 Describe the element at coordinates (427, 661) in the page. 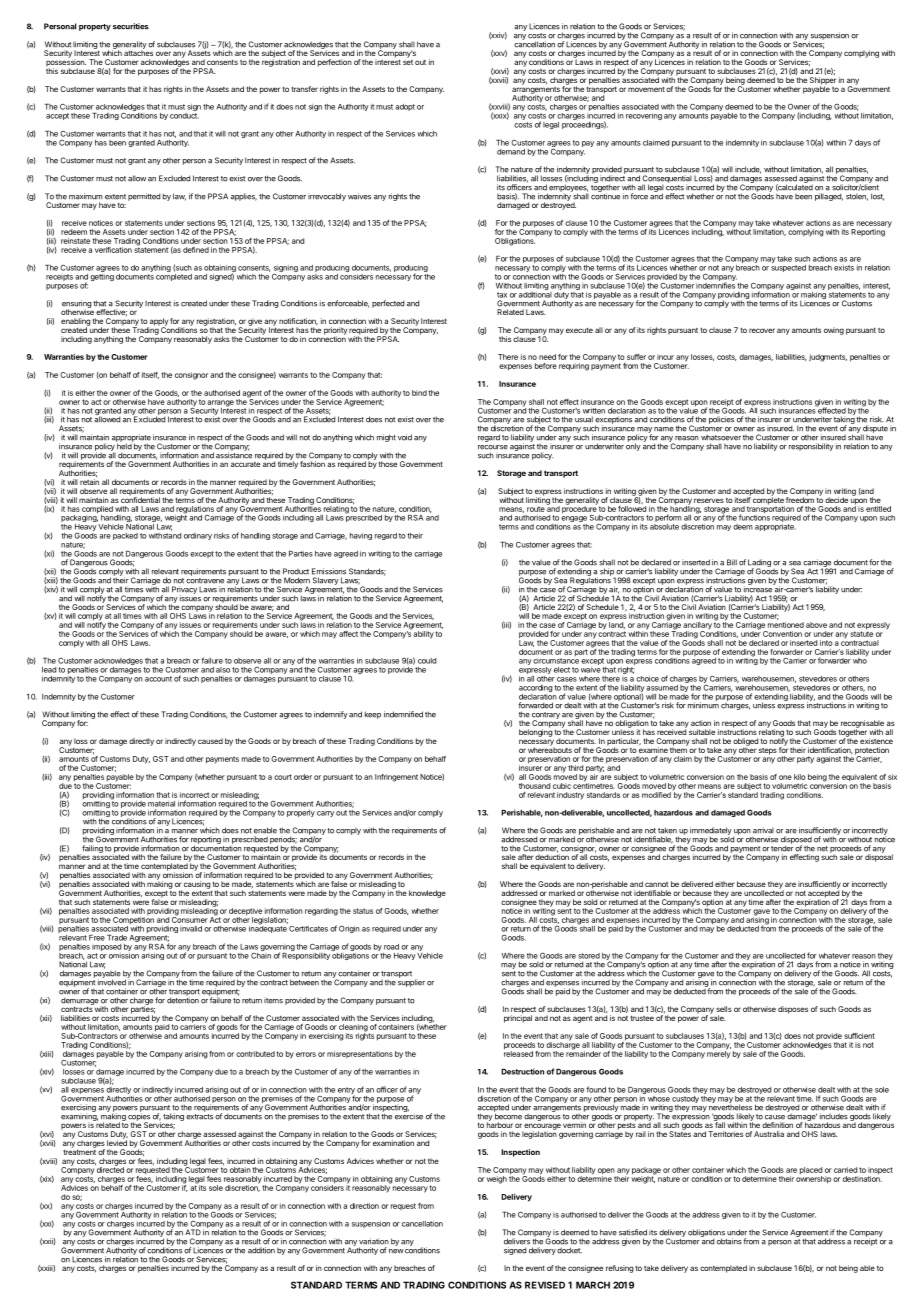

I see `could` at that location.
